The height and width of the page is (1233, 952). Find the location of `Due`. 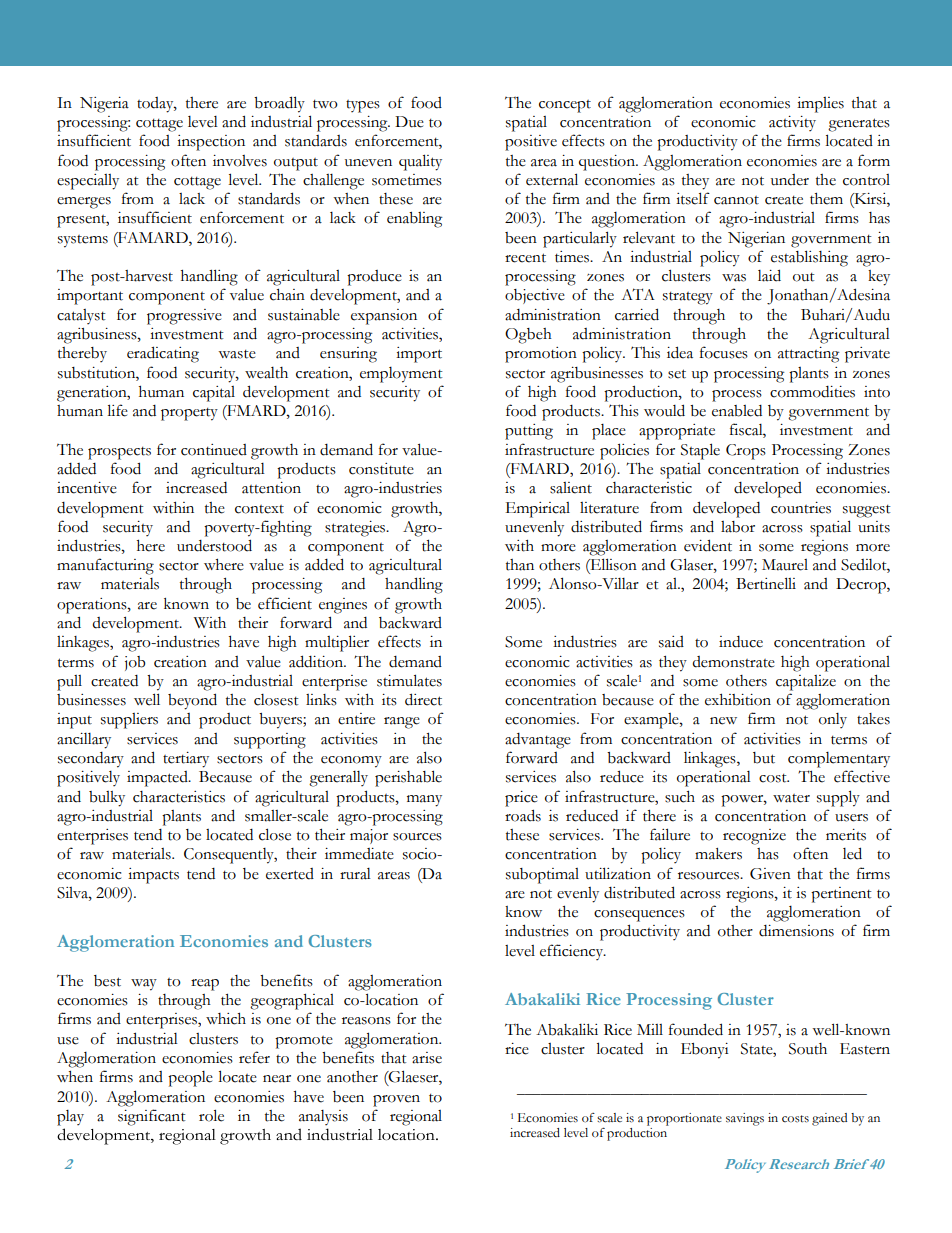

Due is located at coordinates (409, 122).
